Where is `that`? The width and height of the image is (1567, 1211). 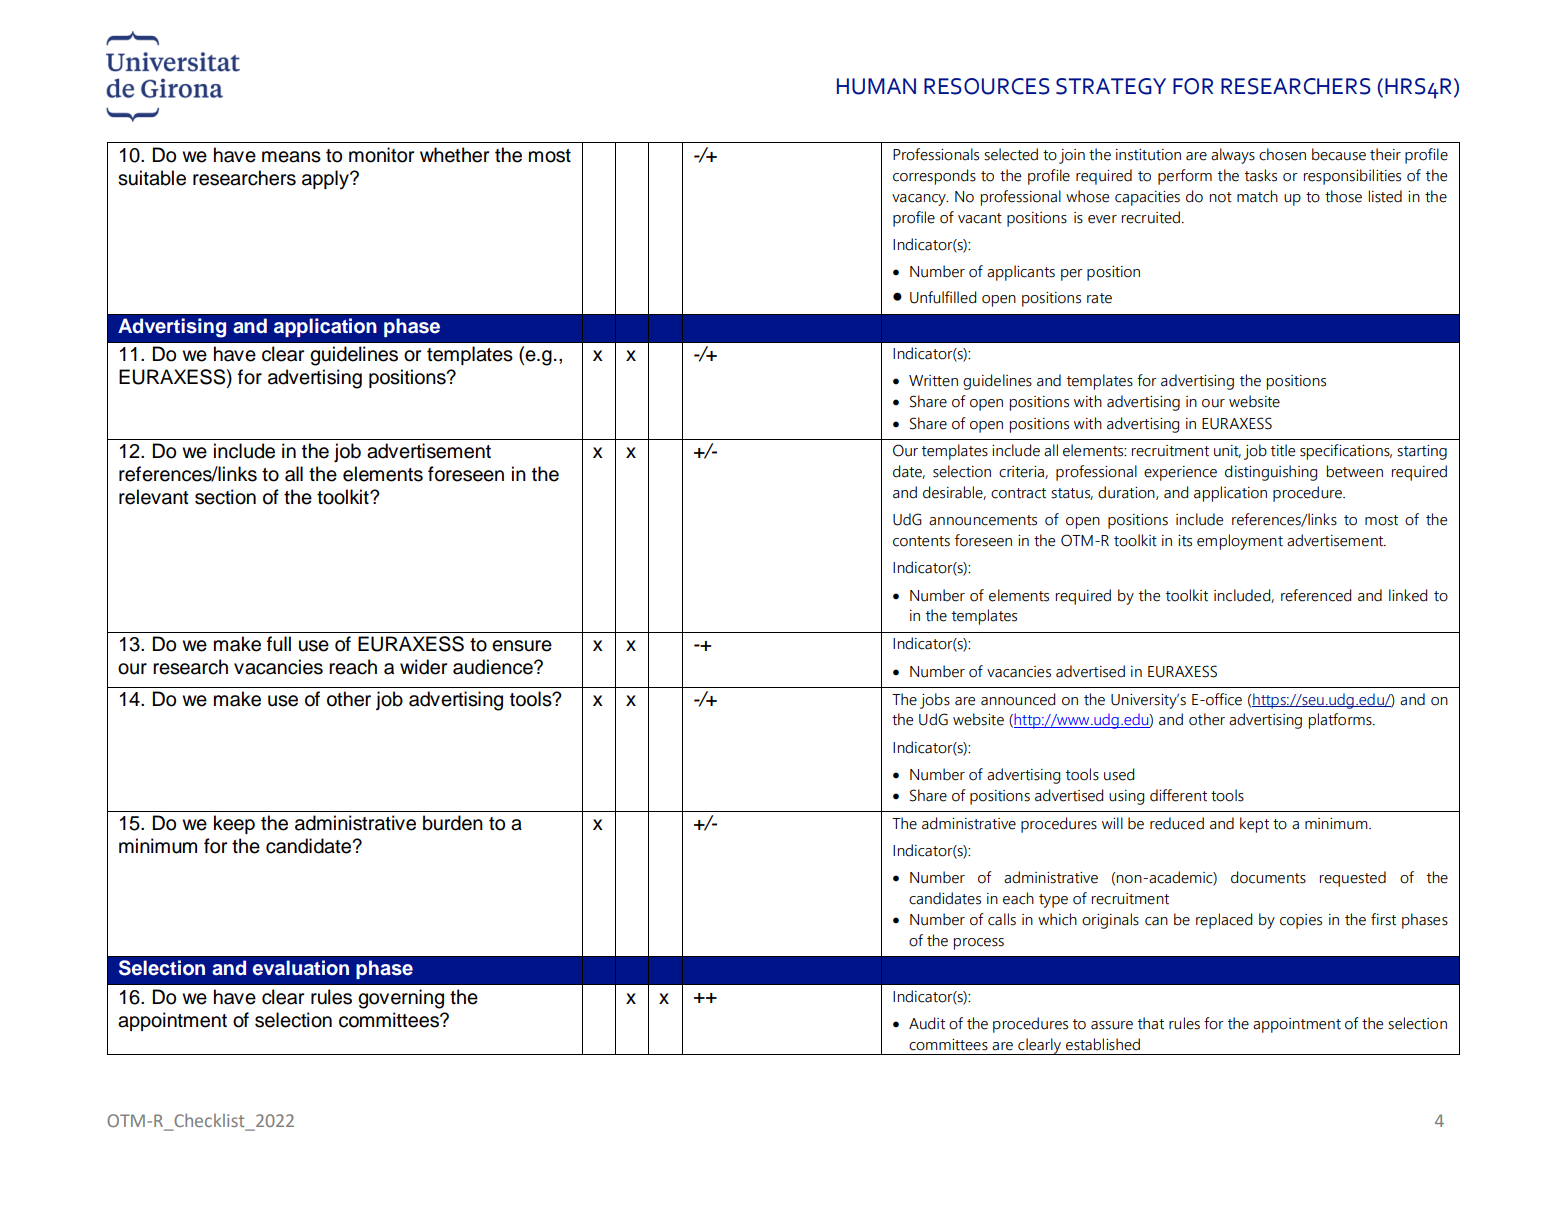 that is located at coordinates (1151, 1023).
